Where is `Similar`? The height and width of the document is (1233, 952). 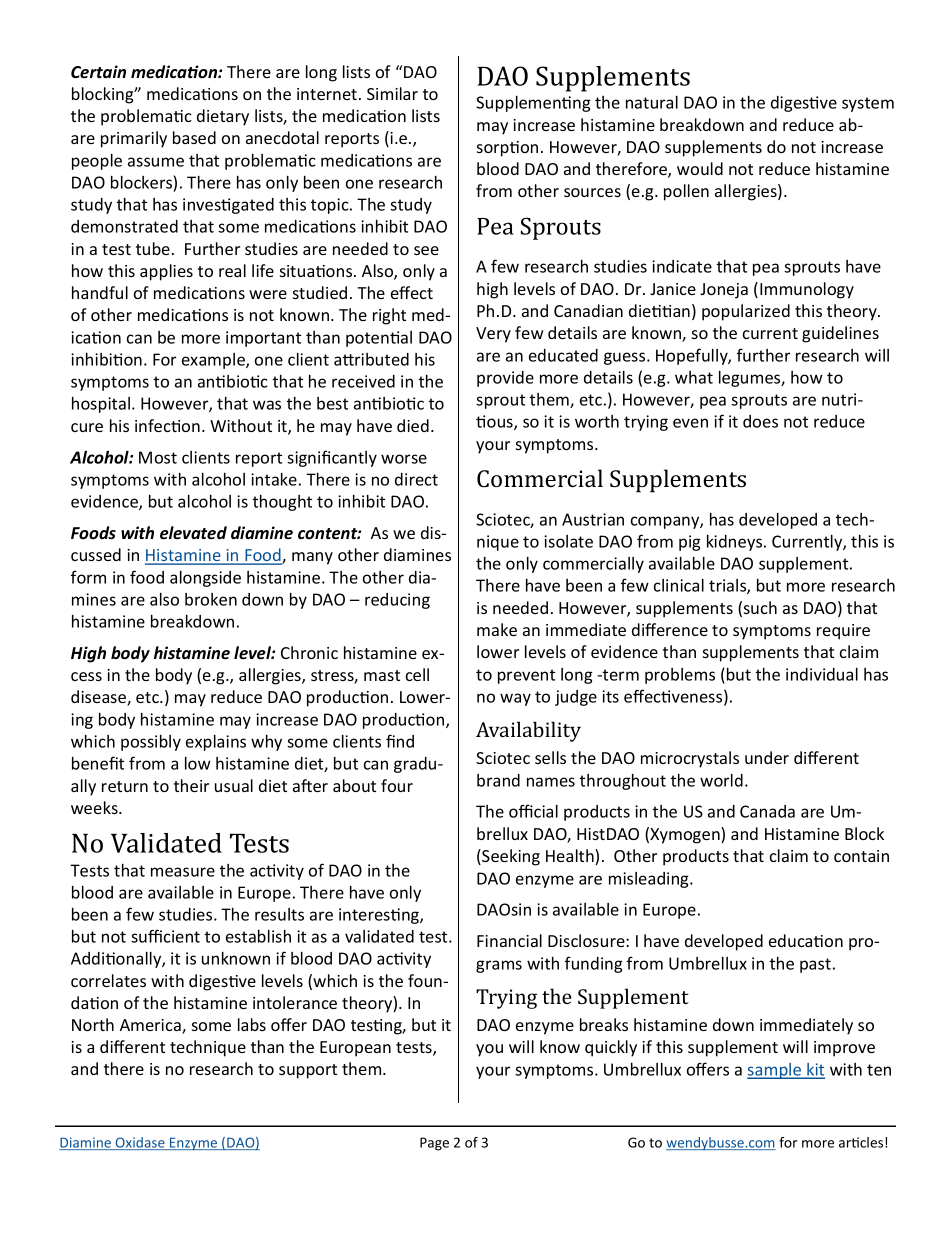 Similar is located at coordinates (392, 93).
